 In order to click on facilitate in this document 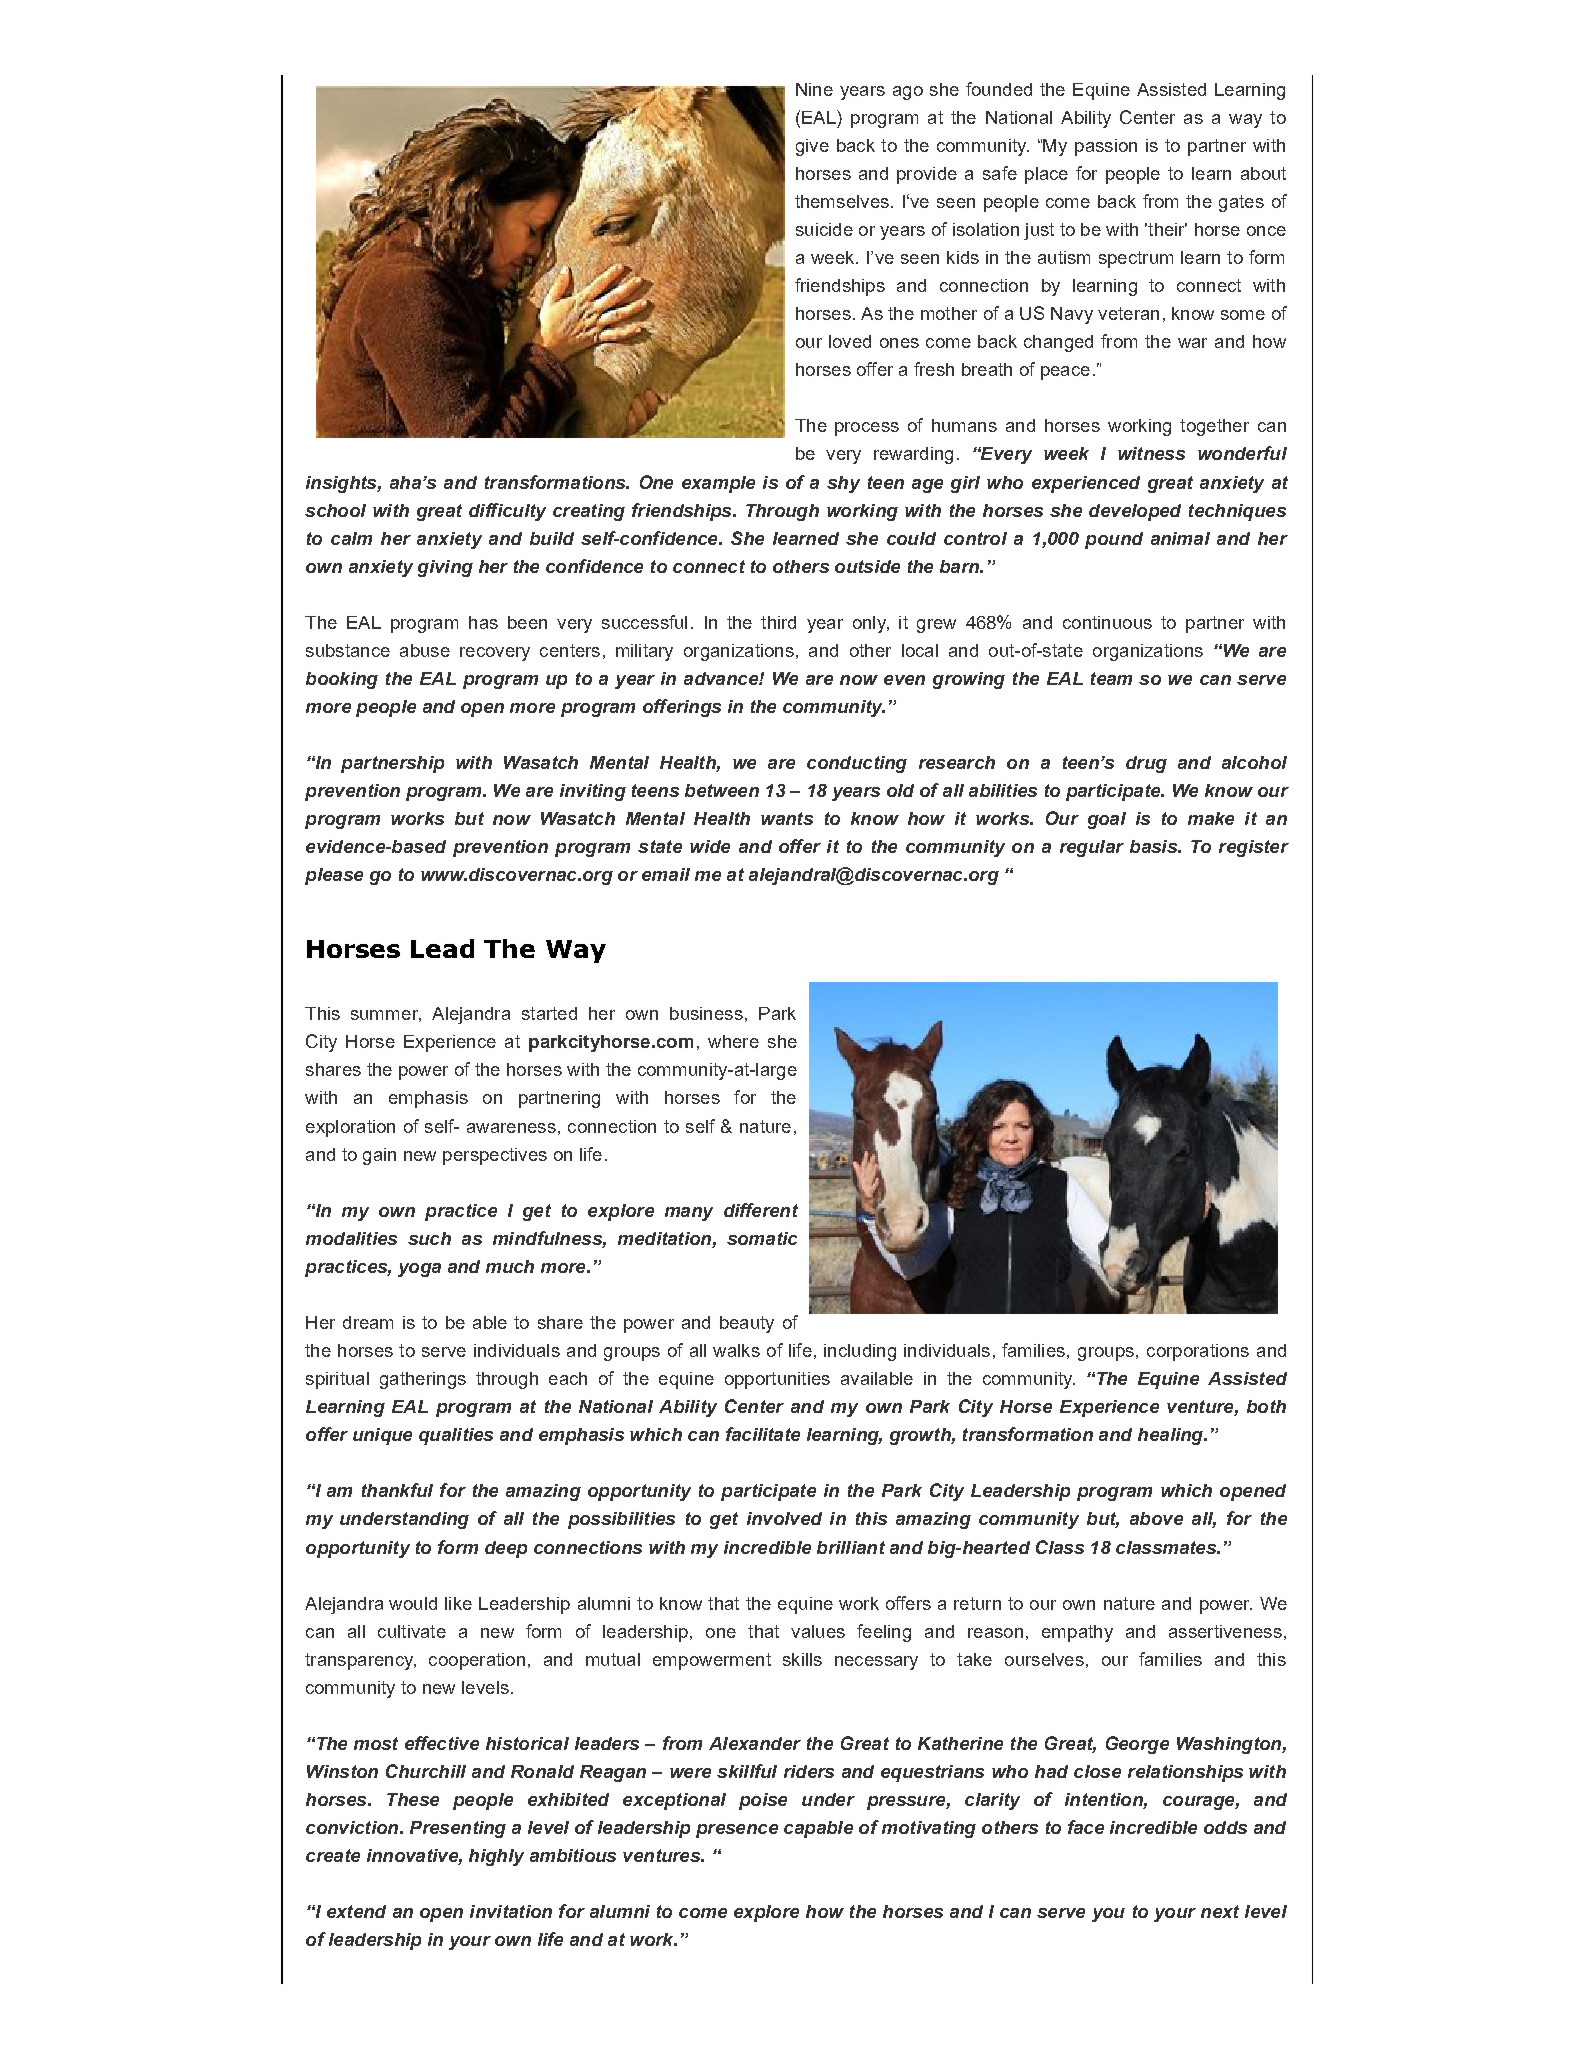, I will do `click(763, 1434)`.
